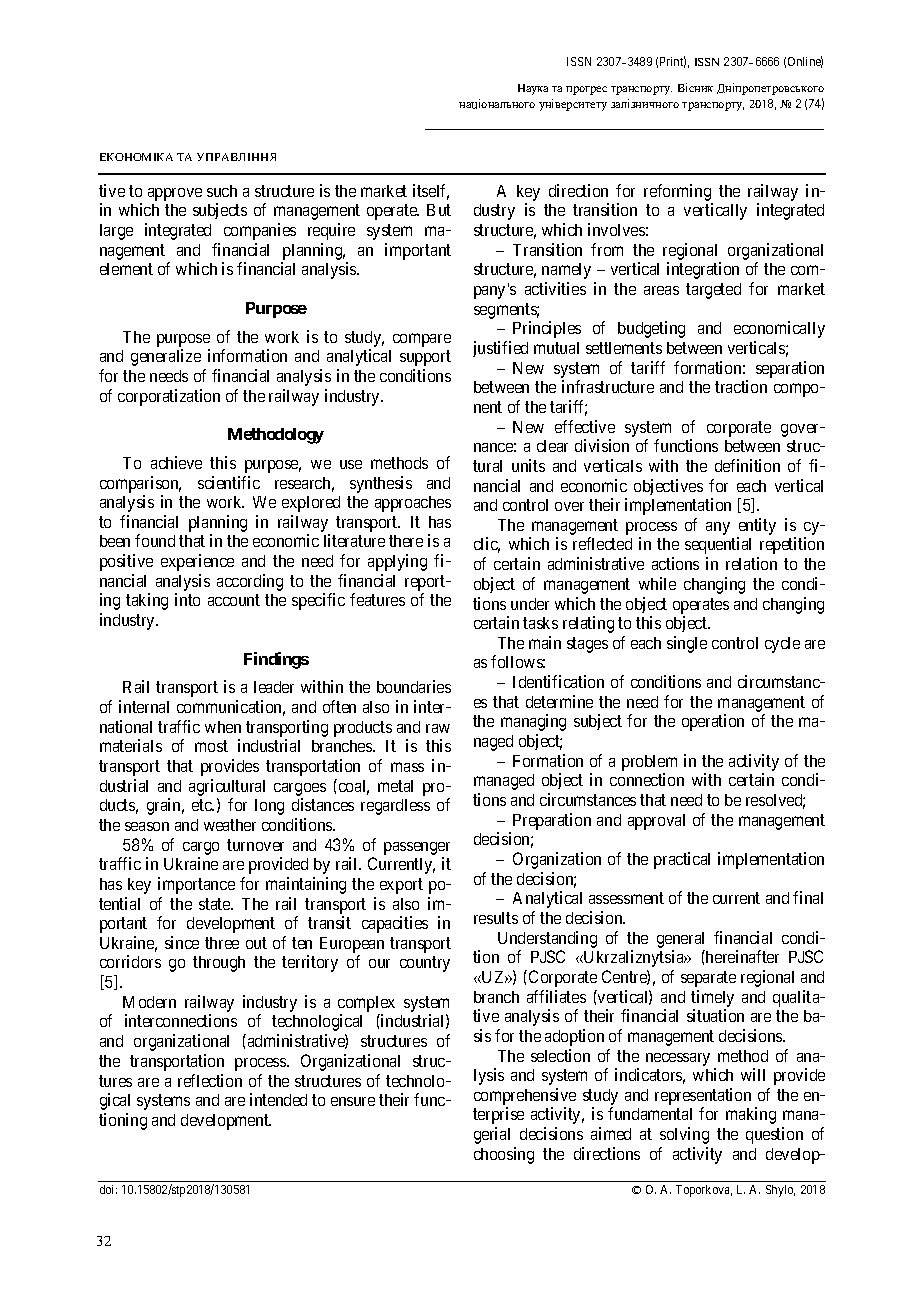  What do you see at coordinates (126, 269) in the screenshot?
I see `element` at bounding box center [126, 269].
